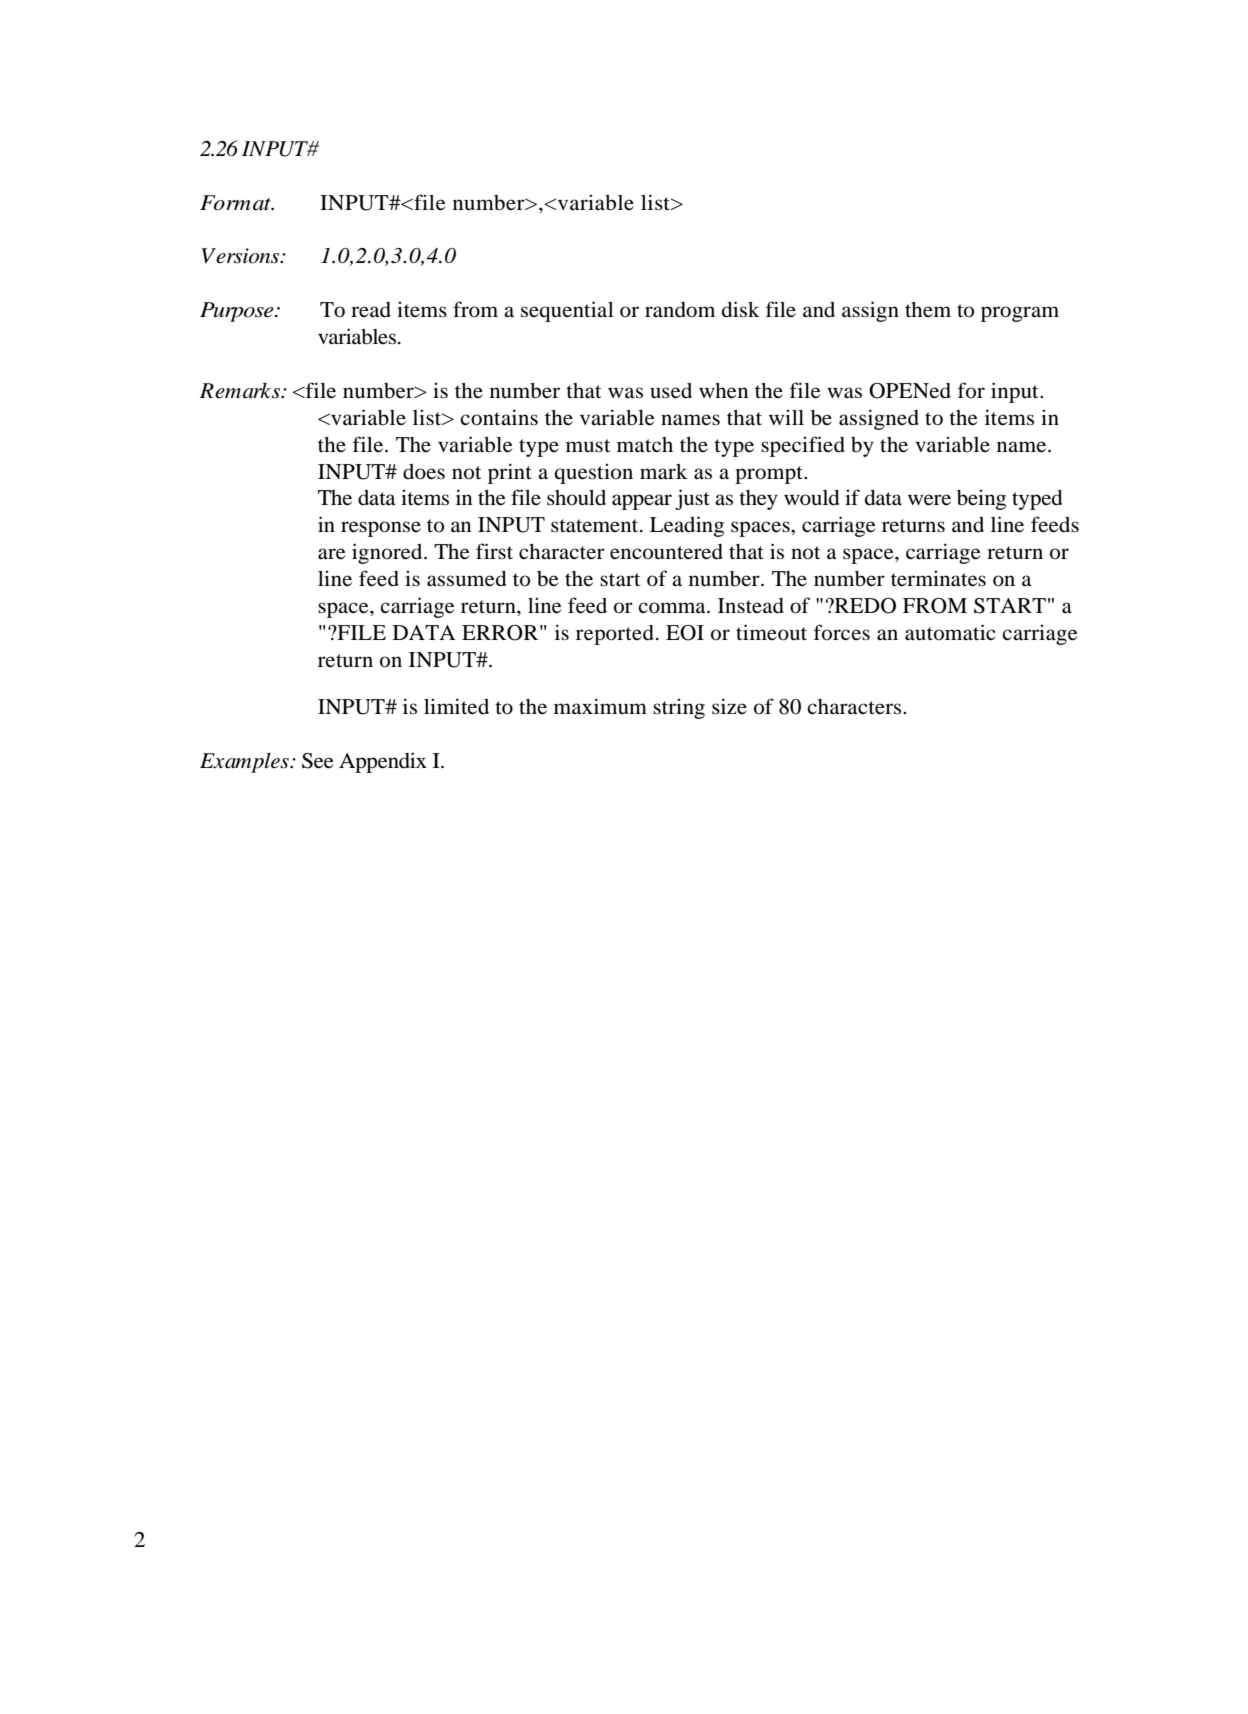 The image size is (1248, 1714). What do you see at coordinates (729, 706) in the screenshot?
I see `size` at bounding box center [729, 706].
